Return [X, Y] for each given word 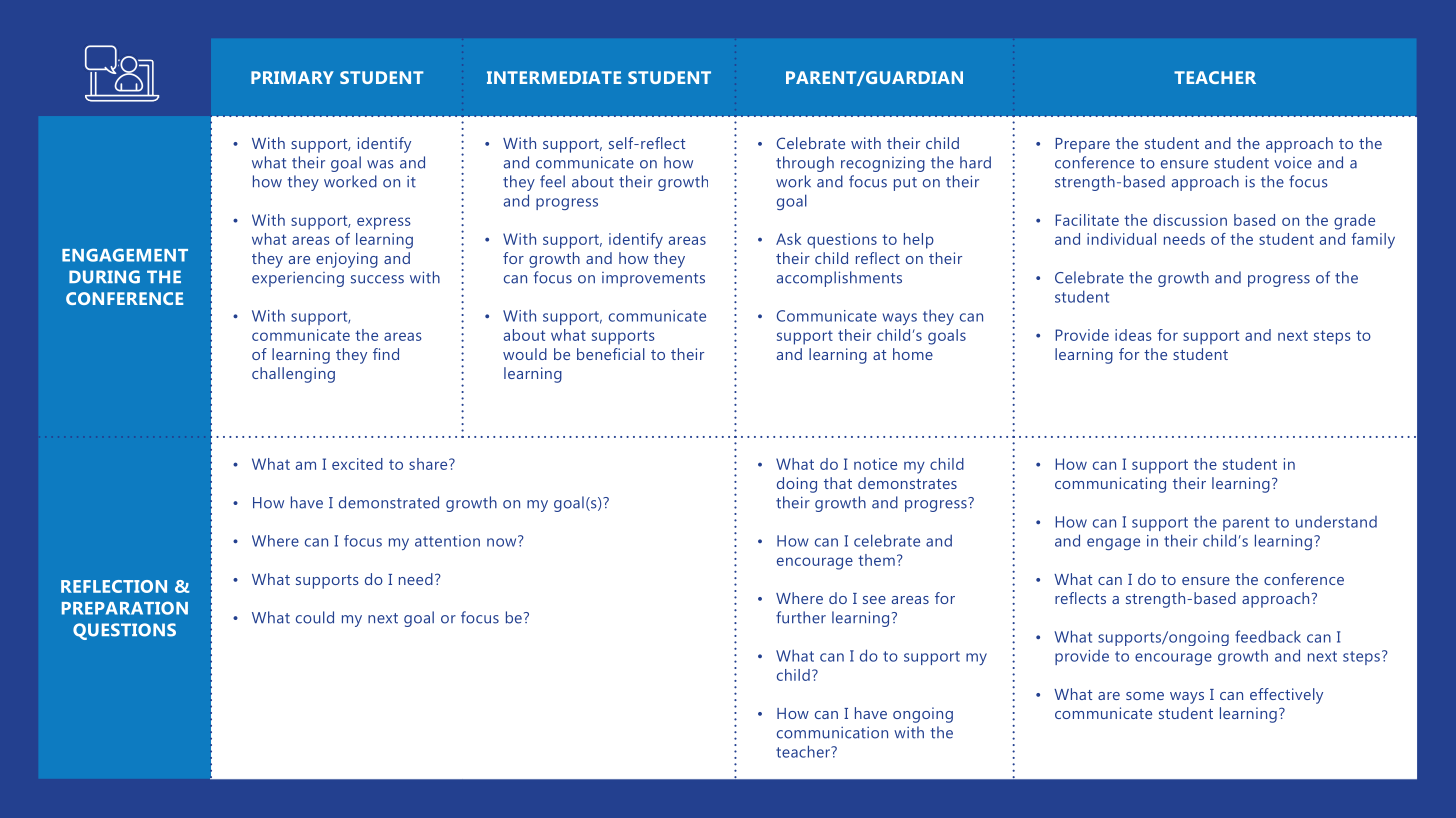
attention [447, 541]
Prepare [1082, 145]
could [315, 617]
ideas [1133, 335]
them [876, 560]
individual [1121, 239]
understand [1336, 522]
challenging [293, 375]
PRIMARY [292, 77]
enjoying [347, 260]
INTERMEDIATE [554, 77]
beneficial [611, 354]
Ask [788, 239]
